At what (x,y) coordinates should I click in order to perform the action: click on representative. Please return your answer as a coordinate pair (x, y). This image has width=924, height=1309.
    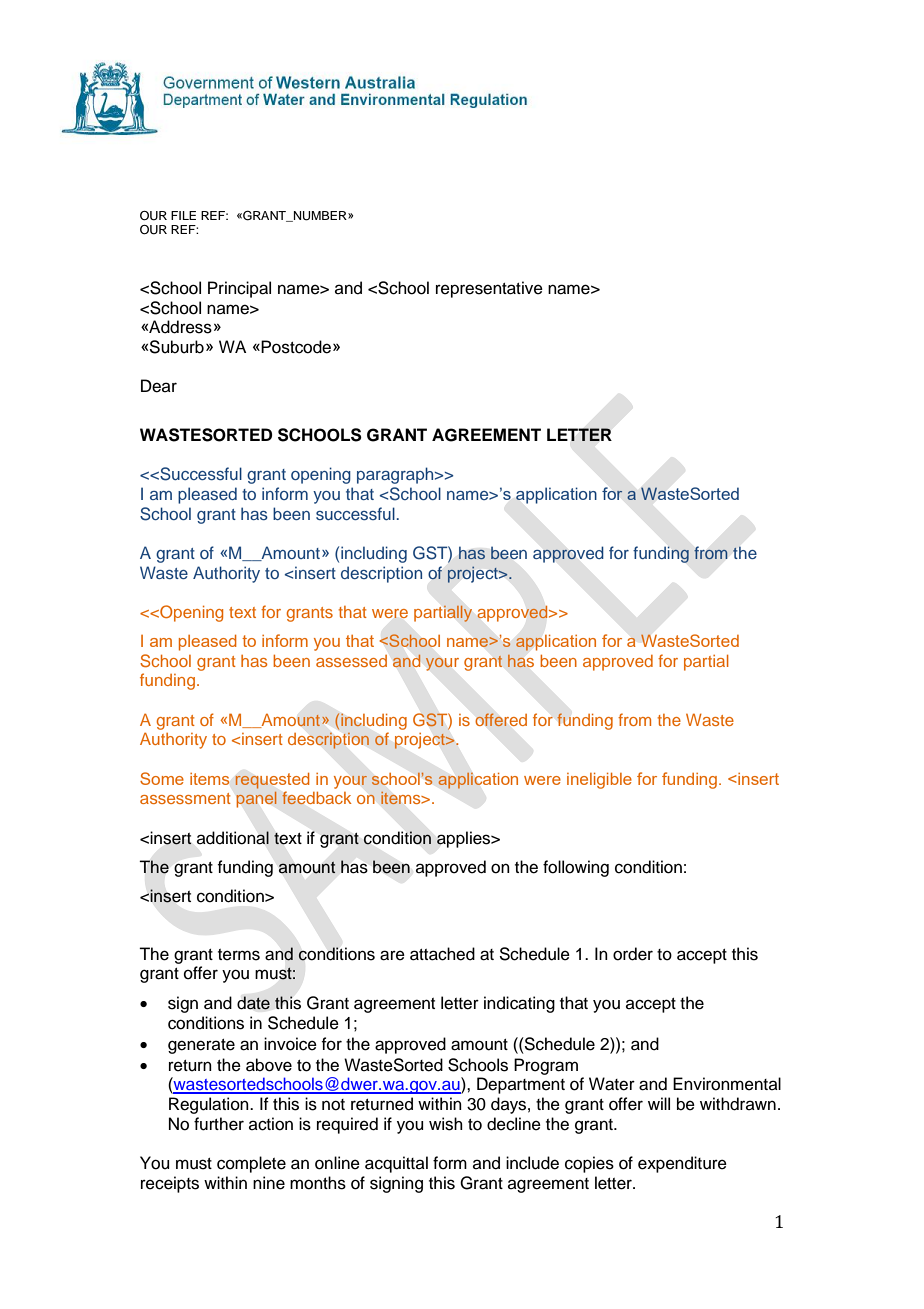
    Looking at the image, I should click on (489, 289).
